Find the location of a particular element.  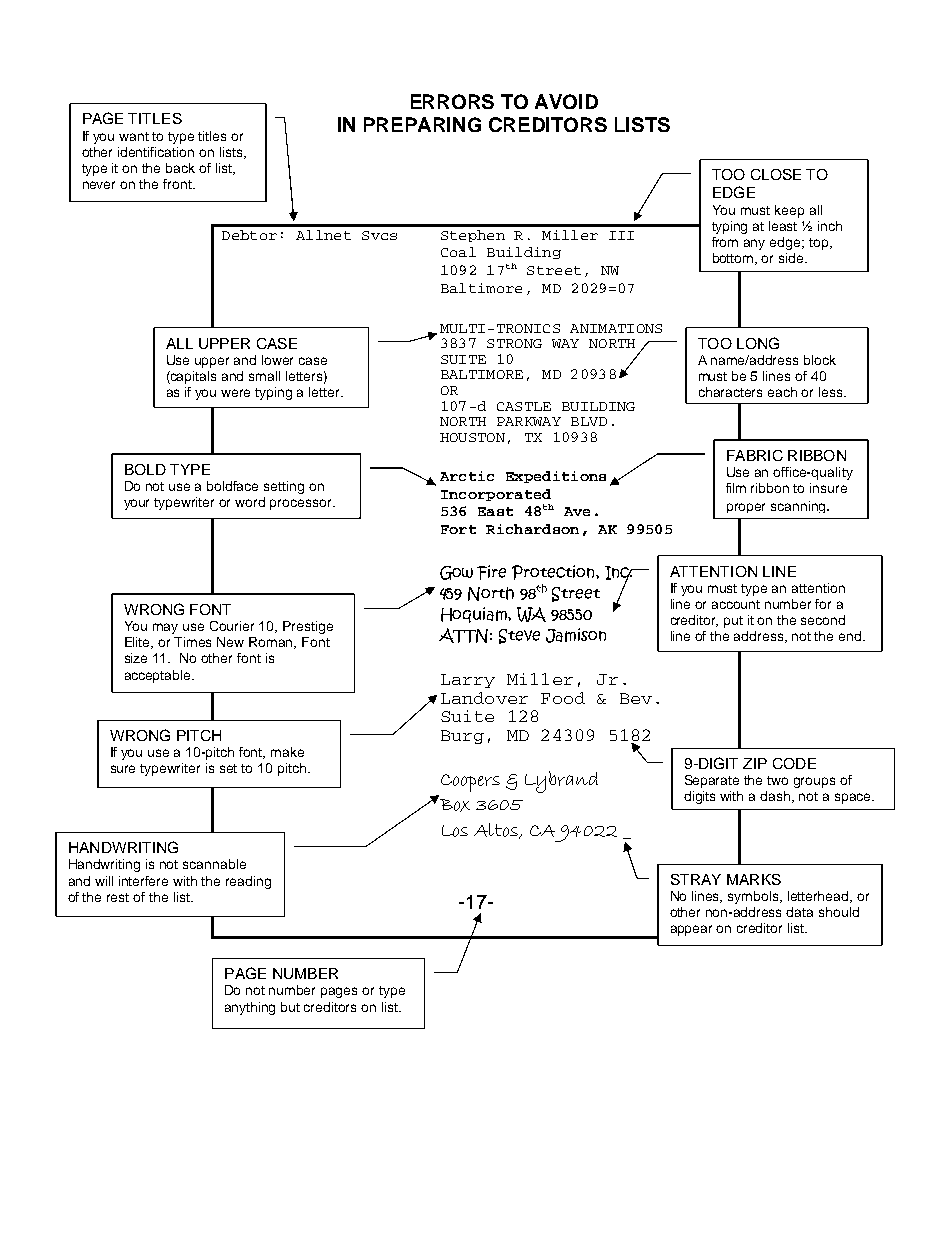

but is located at coordinates (290, 1007).
